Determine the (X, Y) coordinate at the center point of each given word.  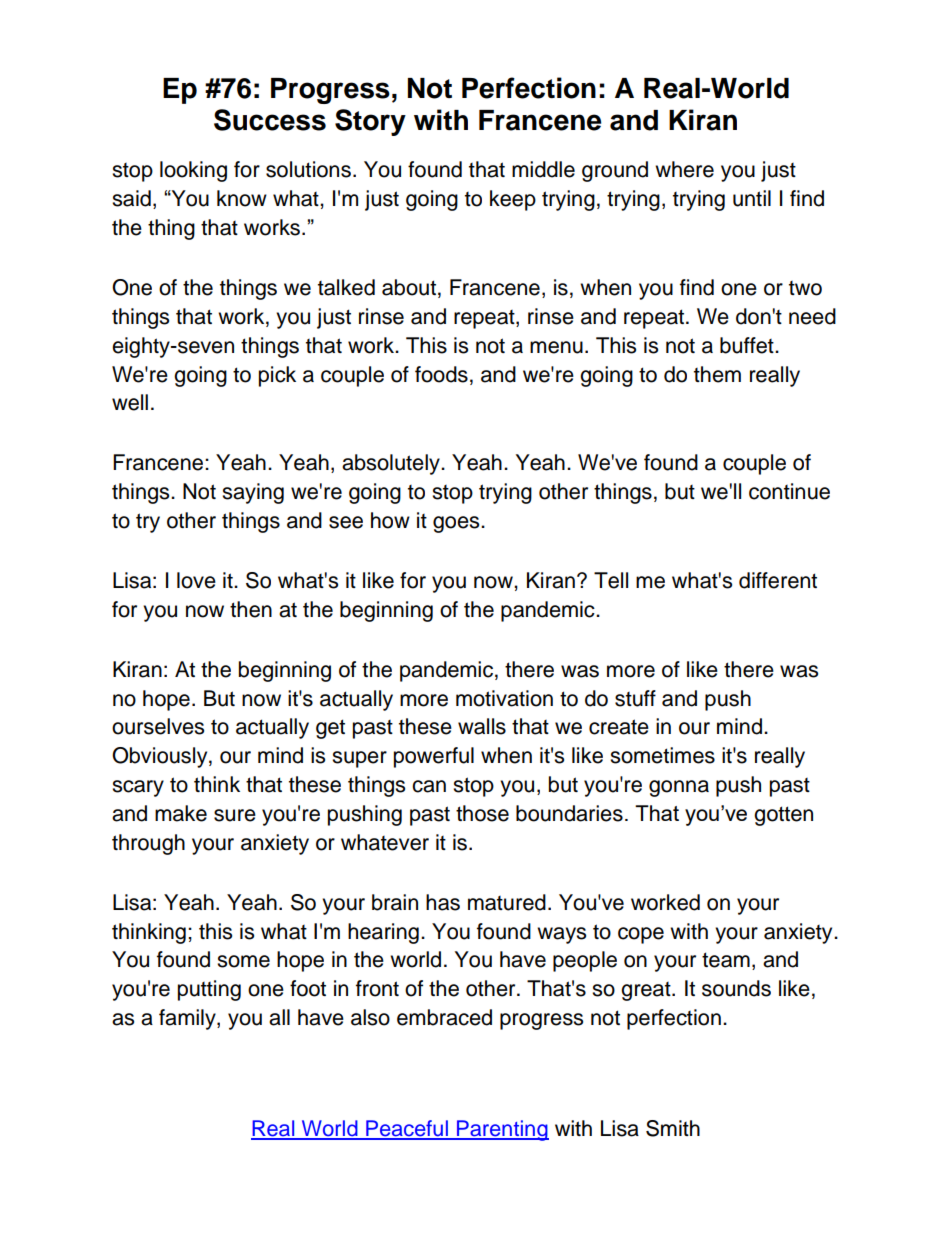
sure (235, 815)
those (482, 813)
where (684, 169)
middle (543, 169)
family (188, 1019)
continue (789, 491)
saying (253, 493)
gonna (679, 788)
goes (457, 524)
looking (193, 171)
